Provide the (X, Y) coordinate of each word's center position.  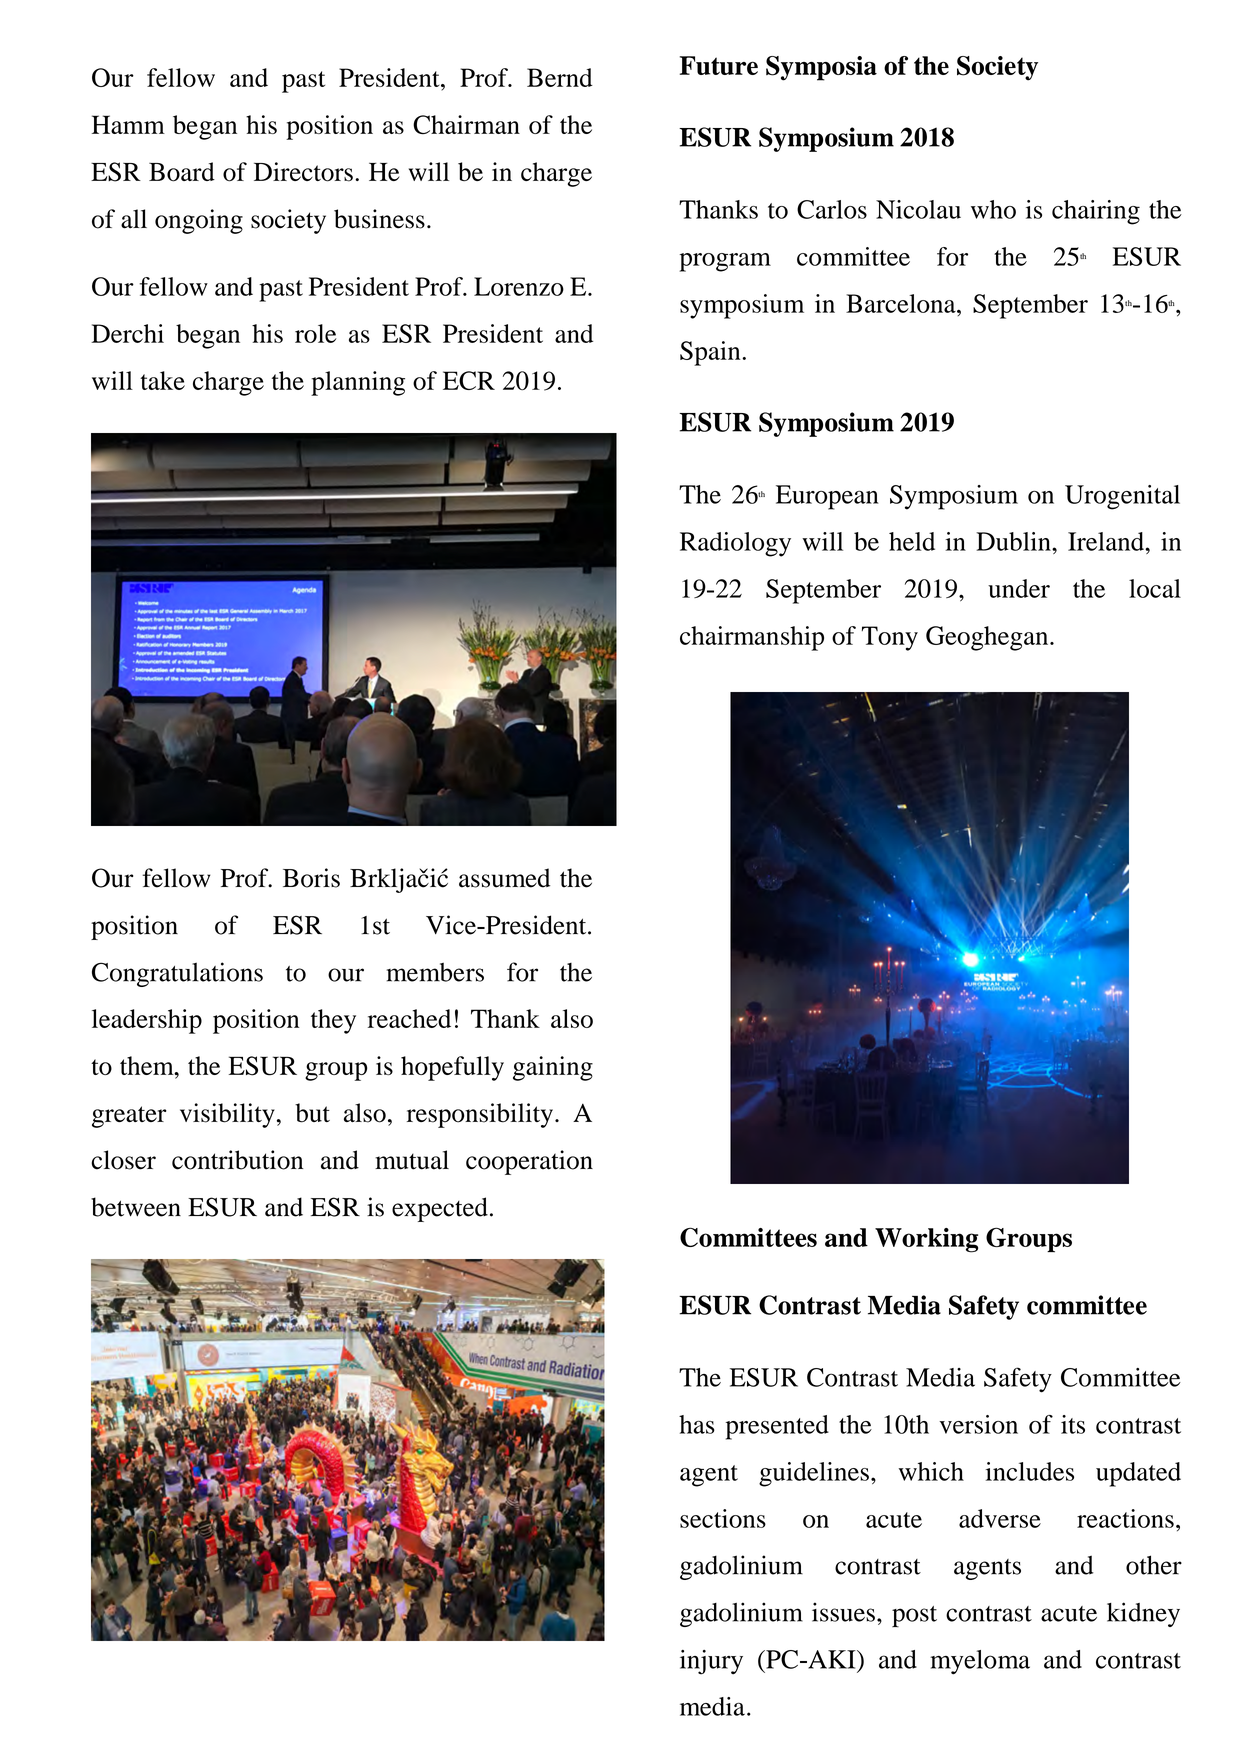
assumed (504, 878)
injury (711, 1662)
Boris (311, 878)
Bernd (560, 77)
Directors (303, 172)
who (993, 209)
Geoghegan (988, 638)
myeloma (980, 1662)
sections (723, 1518)
